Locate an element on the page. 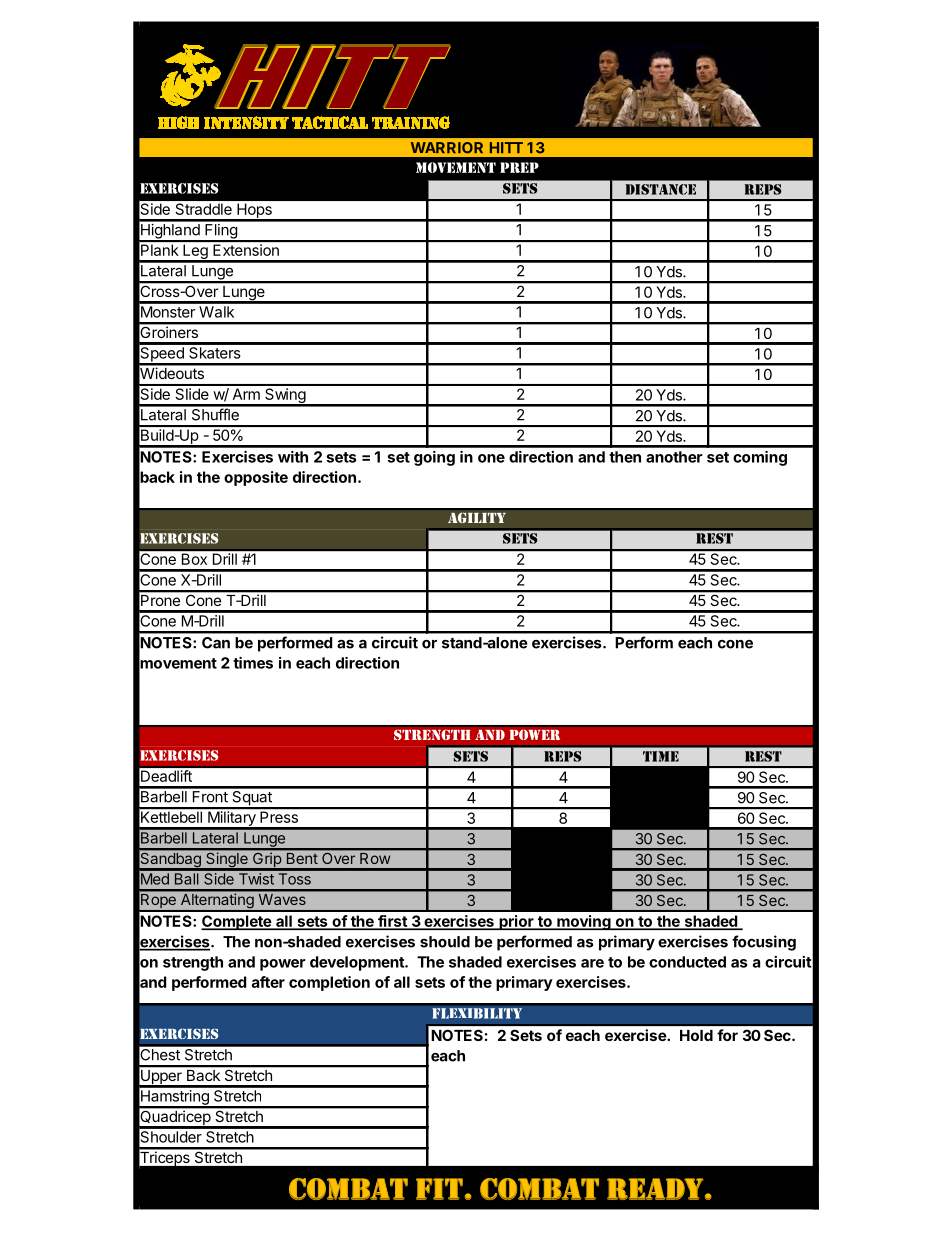 The image size is (952, 1233). FLEXIBILITY is located at coordinates (477, 1013).
